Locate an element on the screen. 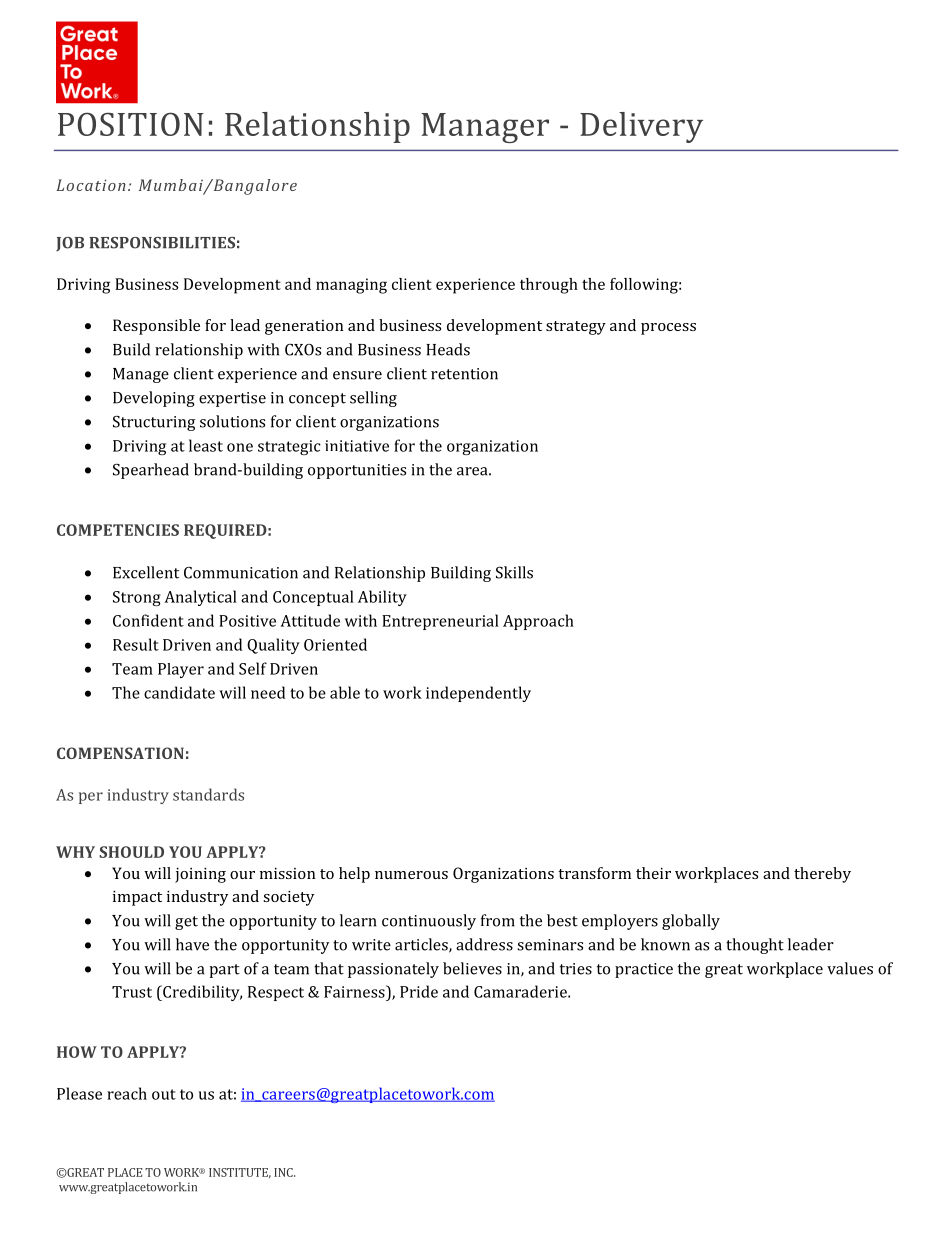 Image resolution: width=952 pixels, height=1233 pixels. Entrepreneurial is located at coordinates (440, 622).
